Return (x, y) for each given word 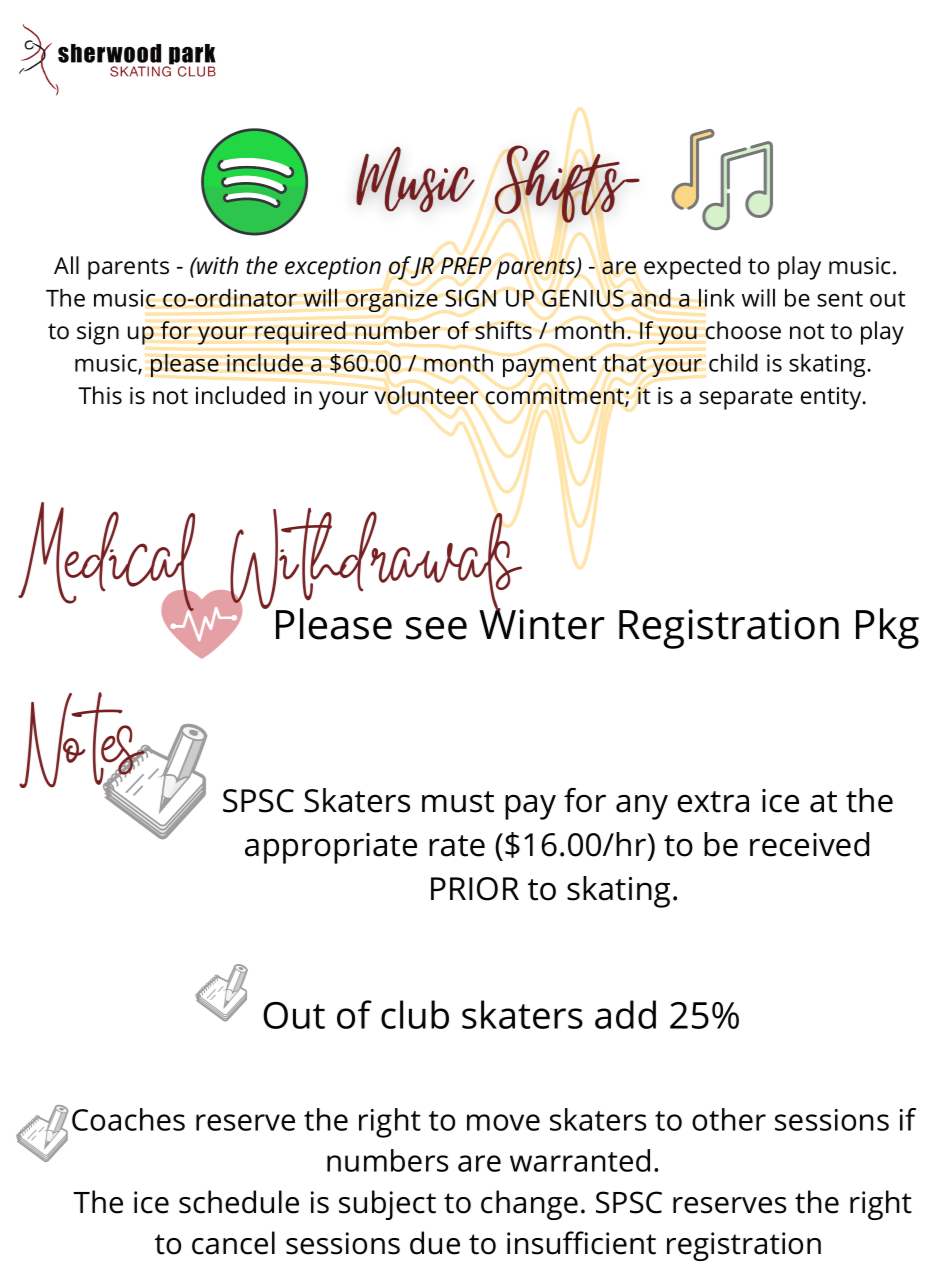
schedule (239, 1202)
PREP (466, 265)
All (66, 265)
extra (713, 802)
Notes (83, 741)
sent (840, 299)
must (458, 802)
